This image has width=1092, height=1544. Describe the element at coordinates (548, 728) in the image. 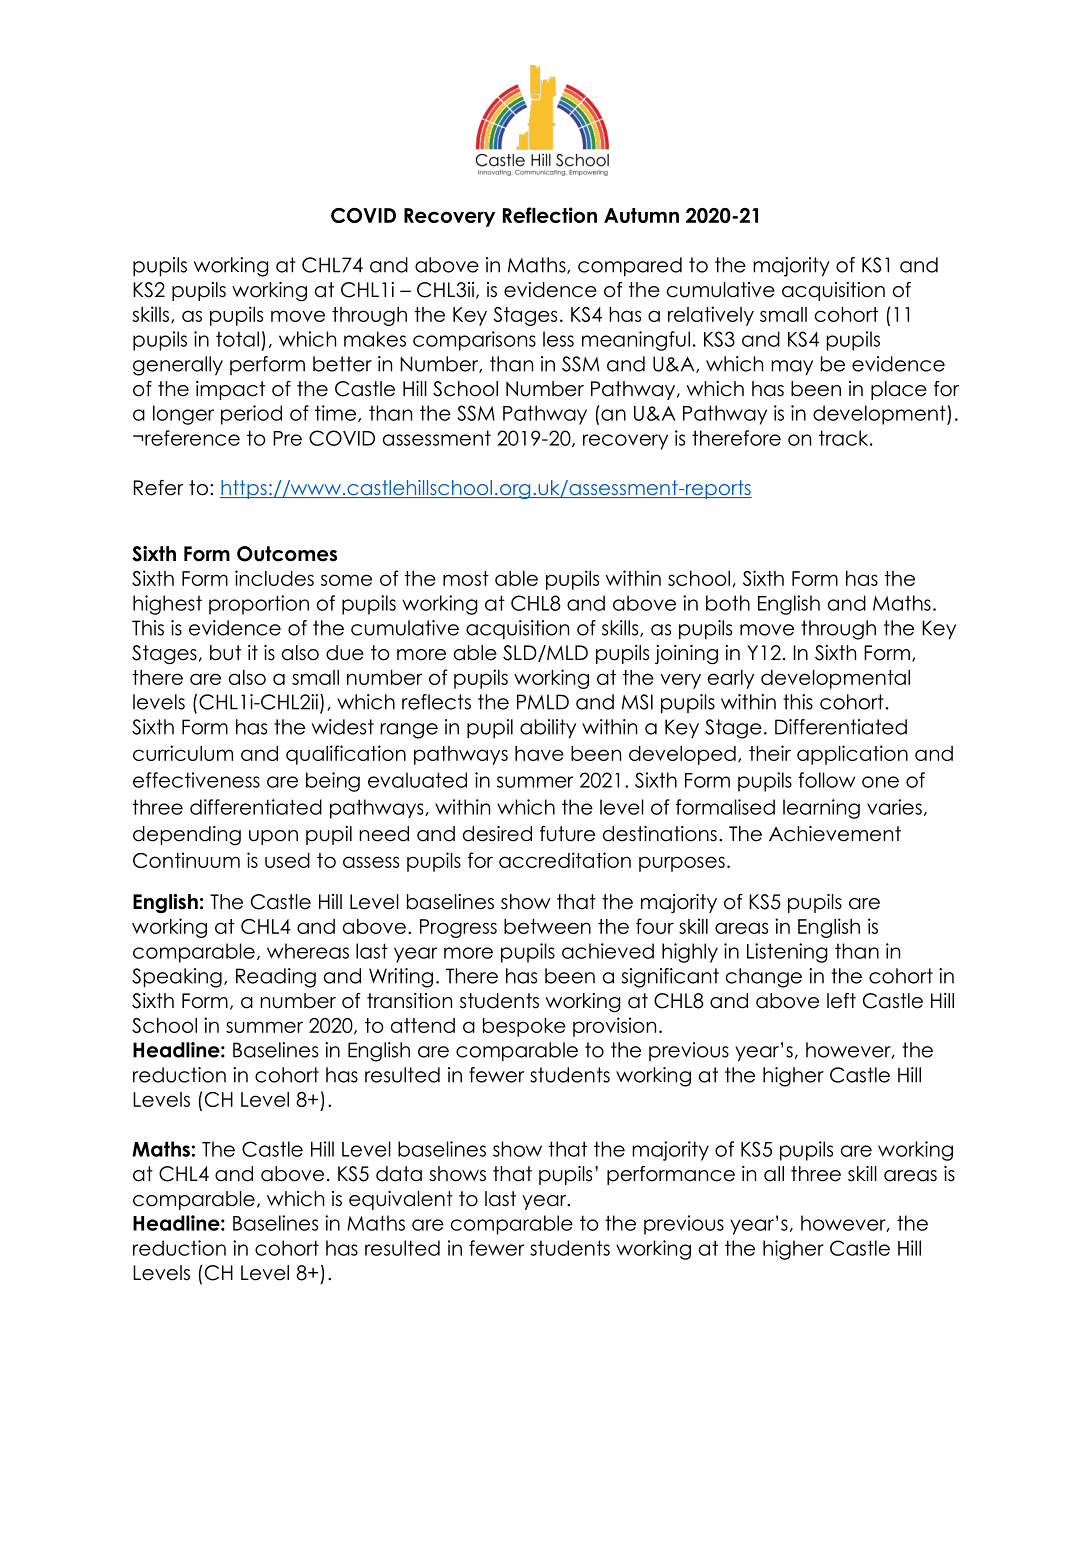

I see `ability` at that location.
